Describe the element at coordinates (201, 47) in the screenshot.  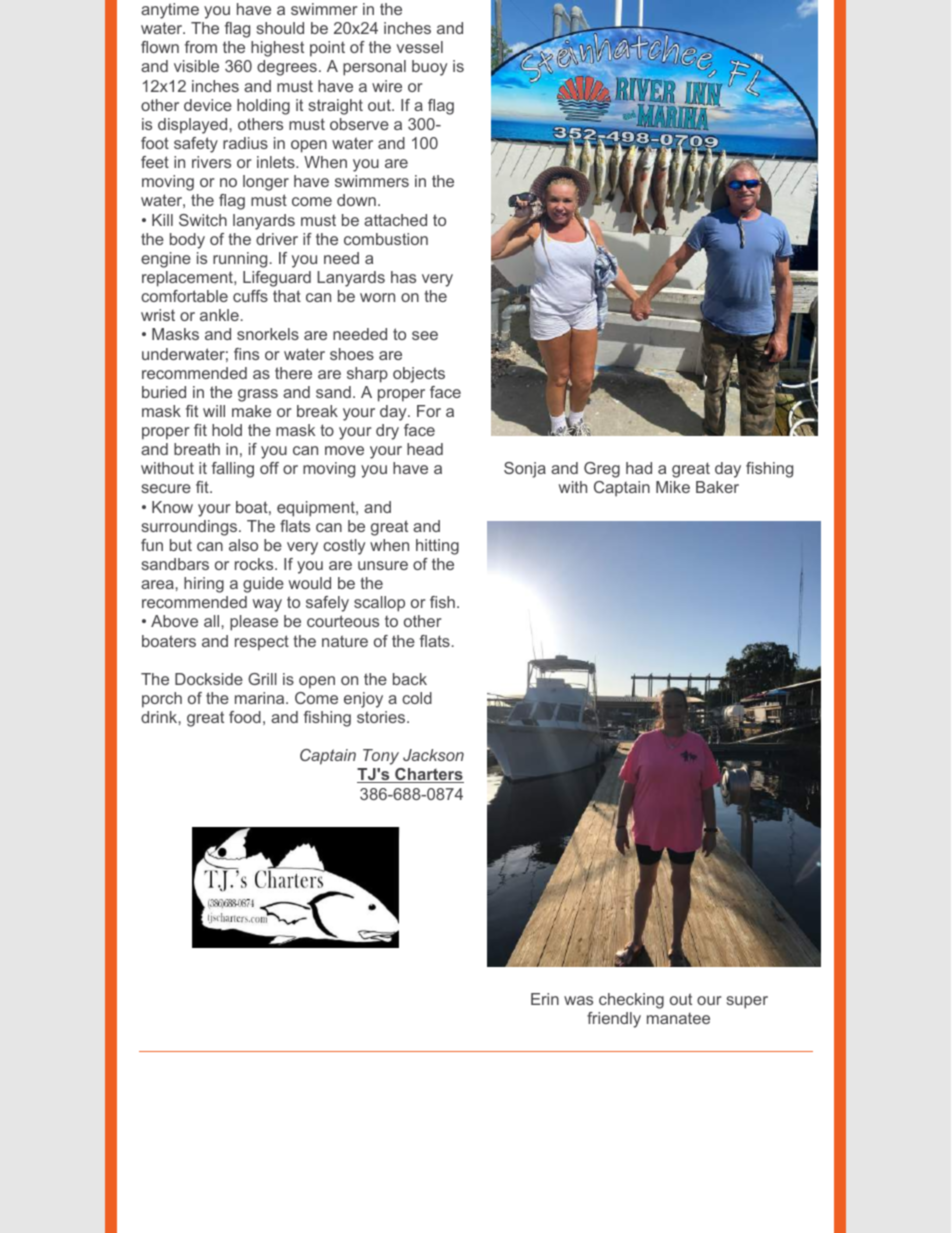
I see `from` at that location.
